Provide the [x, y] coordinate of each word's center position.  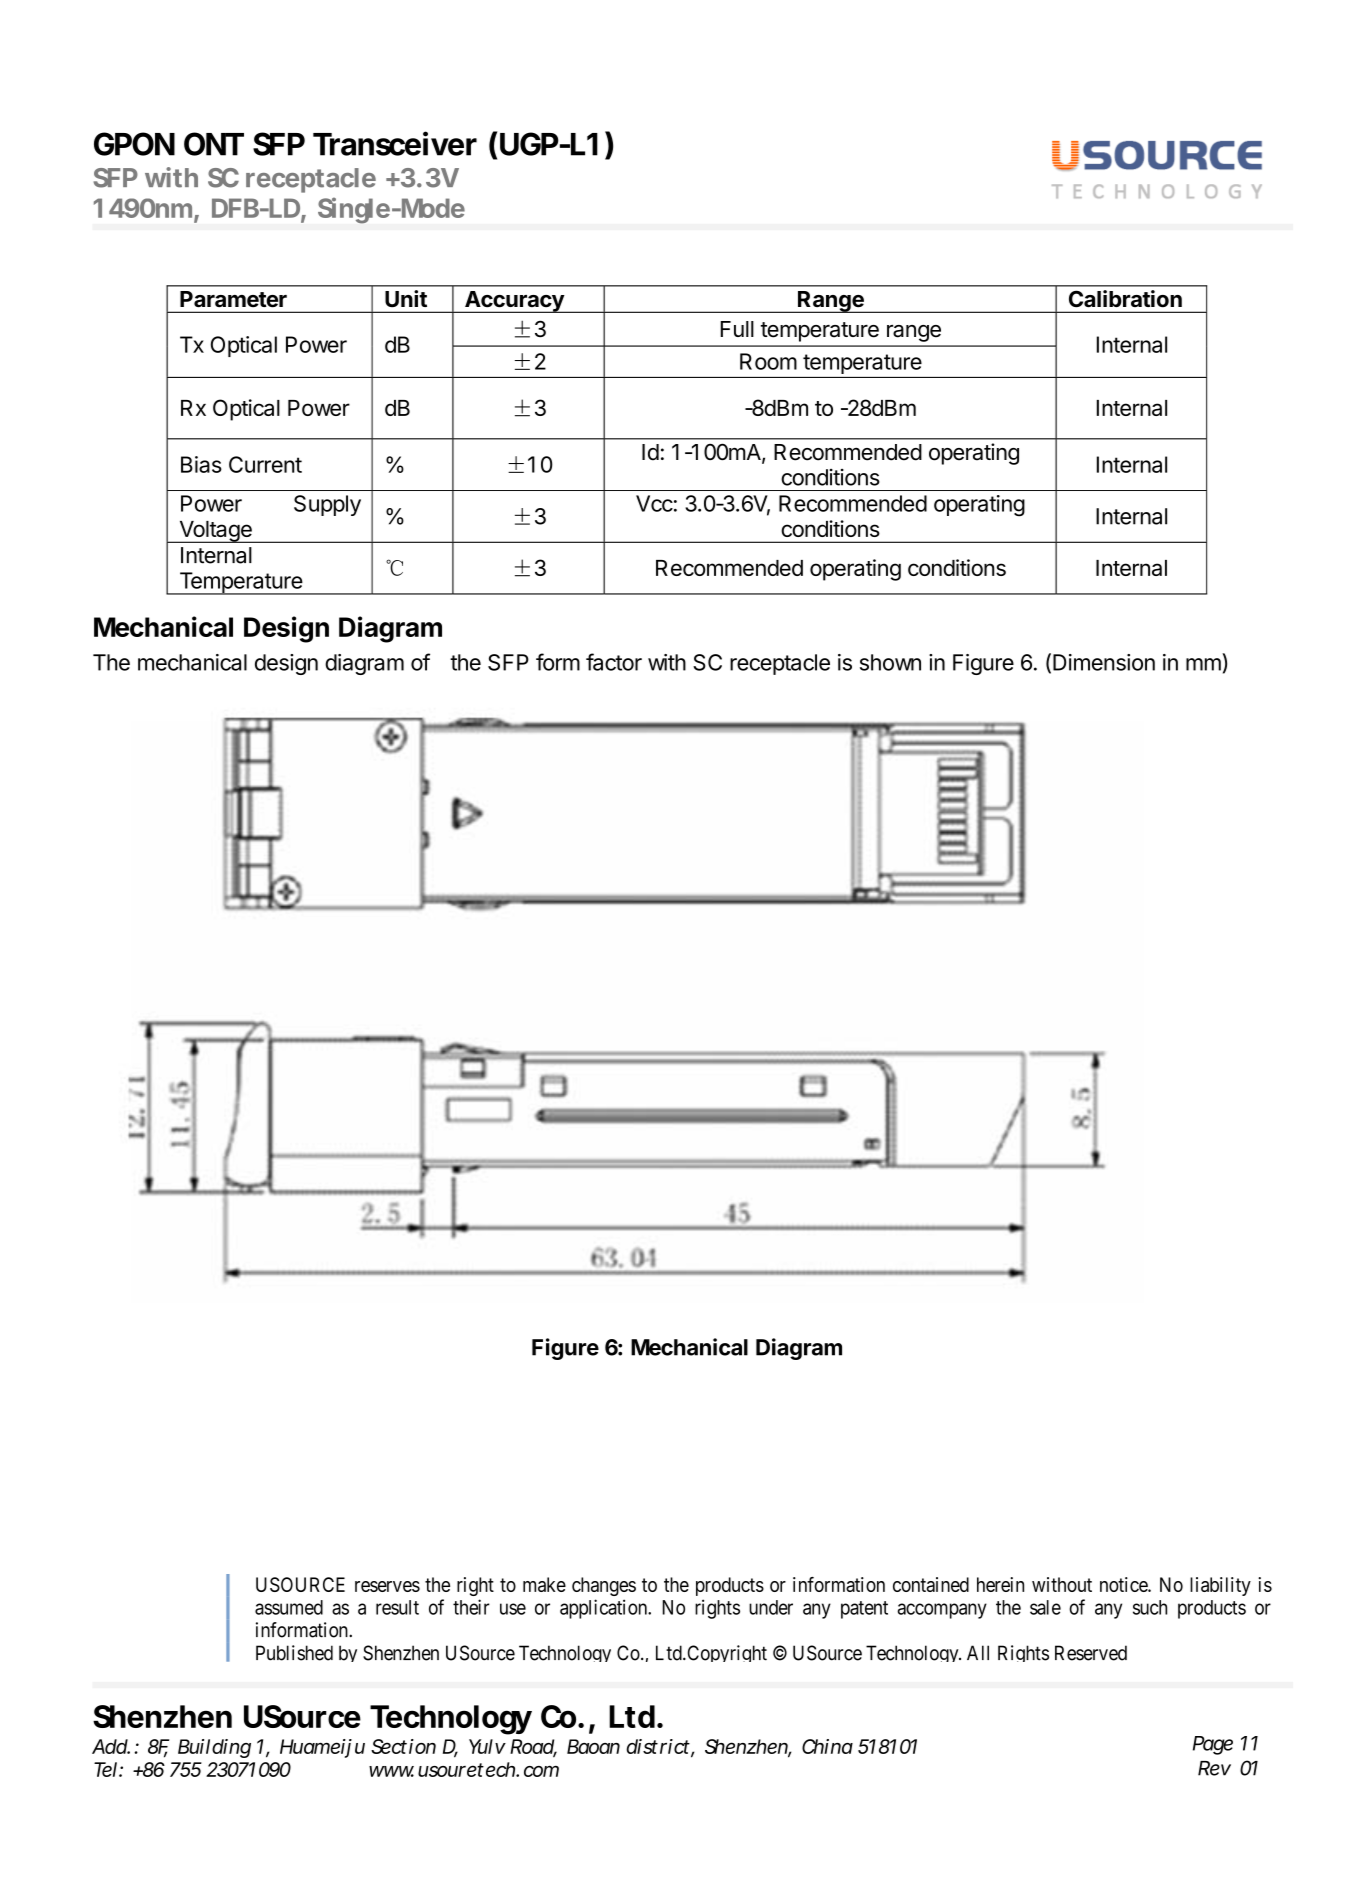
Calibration [1125, 298]
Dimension [1104, 662]
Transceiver [395, 143]
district [658, 1746]
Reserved [1091, 1653]
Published [294, 1653]
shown [890, 662]
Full [737, 329]
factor [614, 662]
